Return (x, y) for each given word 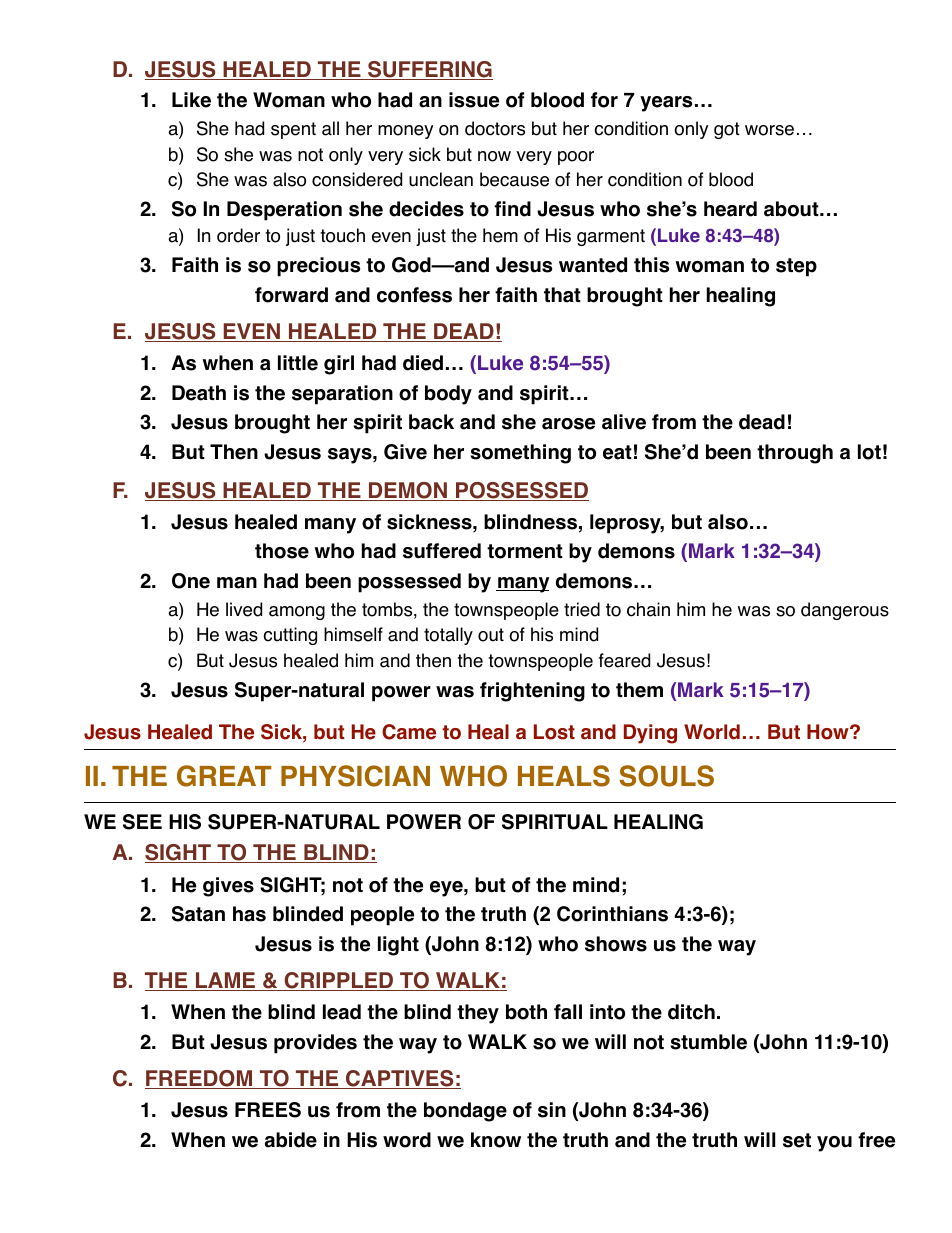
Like (191, 100)
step (796, 267)
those (282, 551)
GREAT (224, 776)
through (795, 454)
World (712, 732)
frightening (532, 692)
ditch (691, 1012)
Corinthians (612, 914)
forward (291, 295)
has (249, 914)
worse (769, 130)
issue (474, 100)
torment (525, 551)
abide (291, 1140)
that (562, 295)
